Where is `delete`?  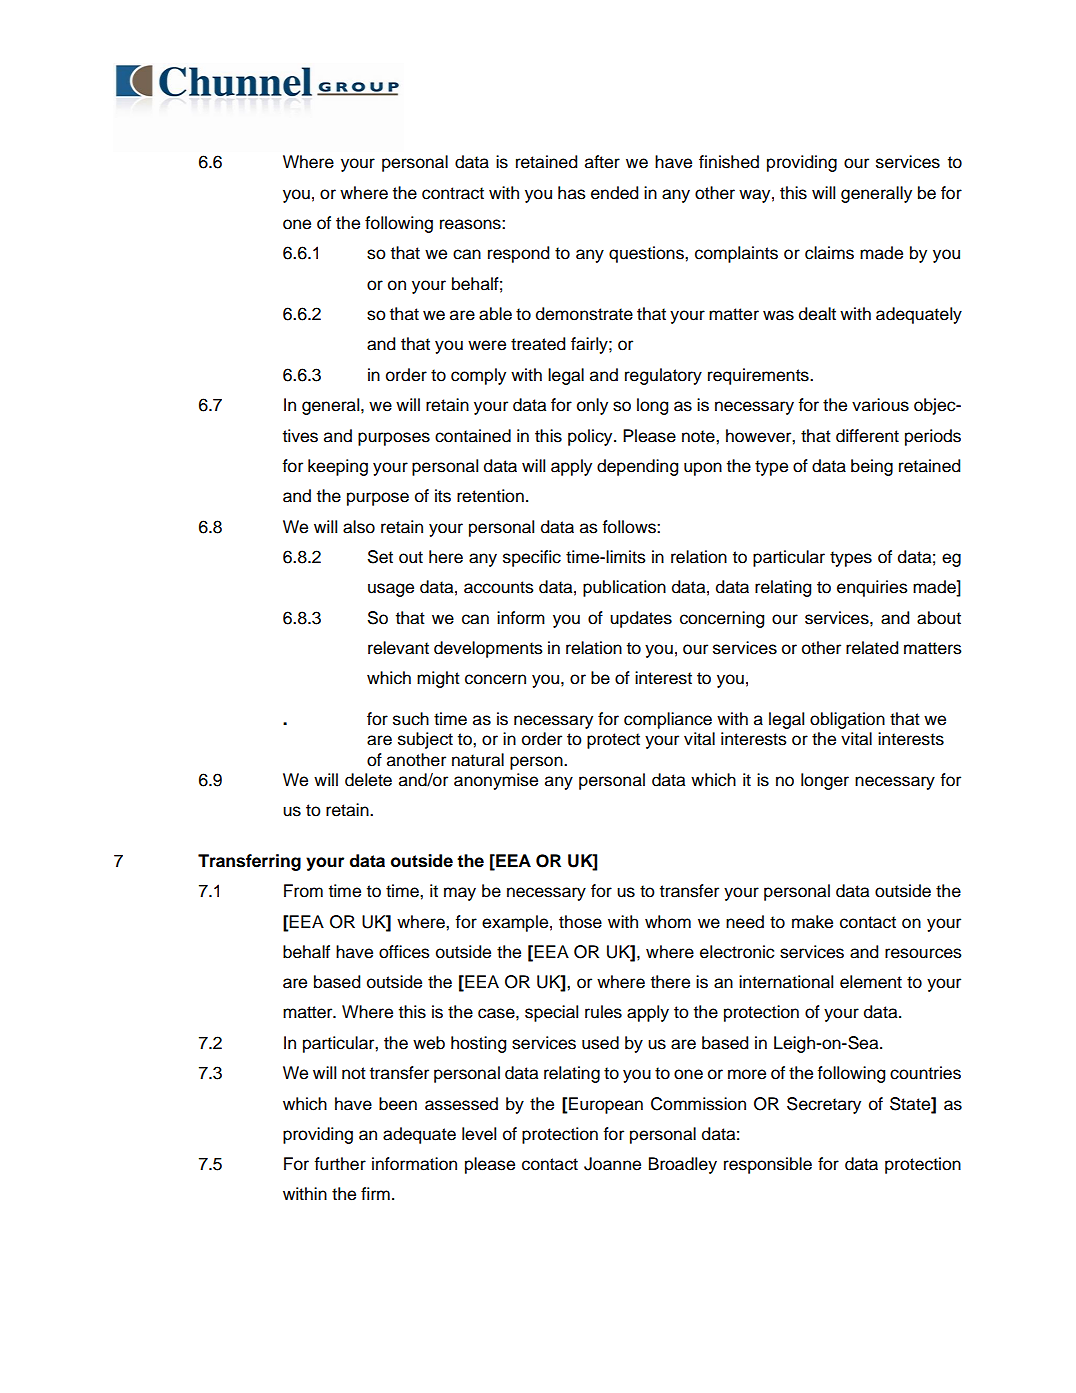
delete is located at coordinates (368, 780).
